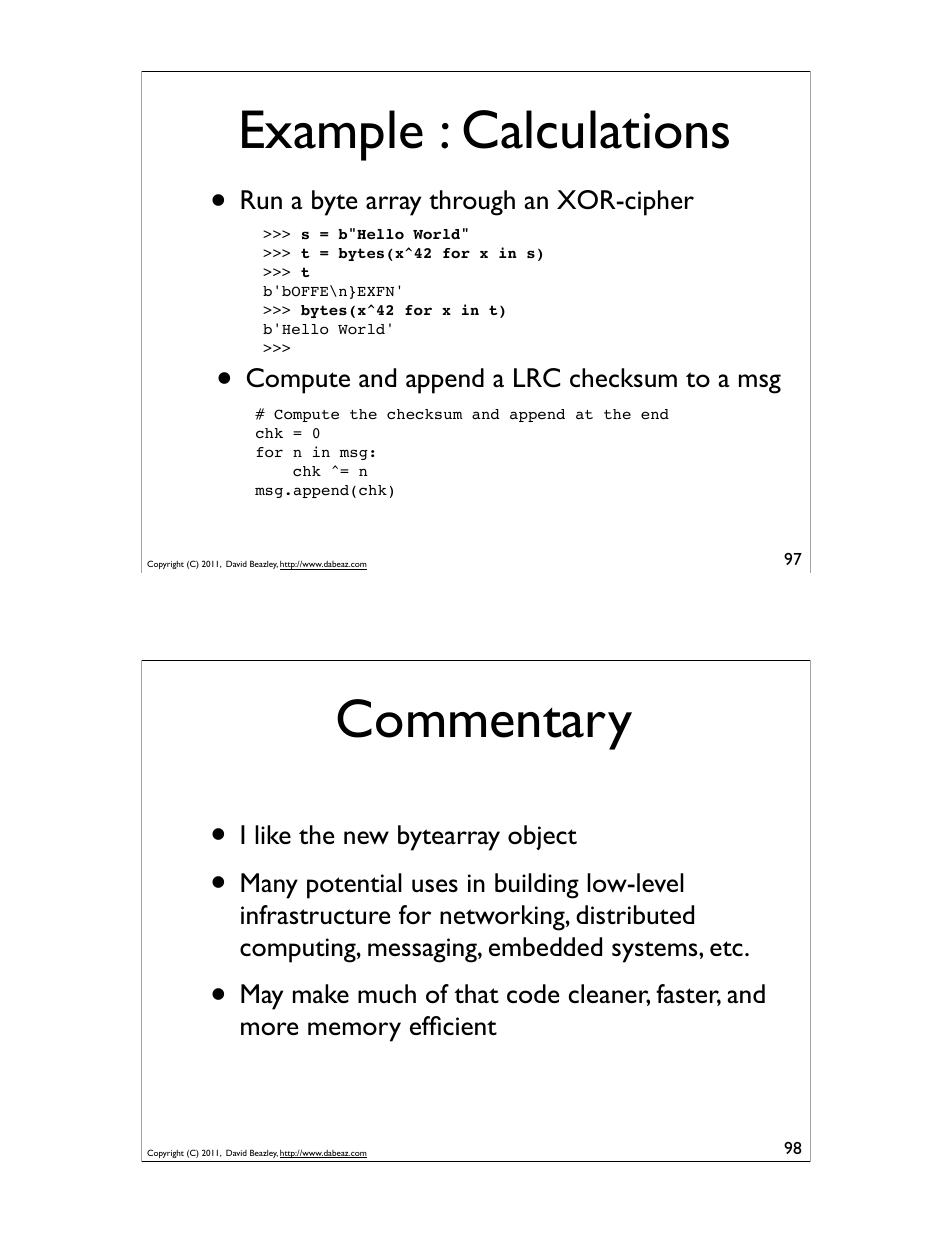 This page has height=1233, width=952. What do you see at coordinates (332, 135) in the page?
I see `Example` at bounding box center [332, 135].
